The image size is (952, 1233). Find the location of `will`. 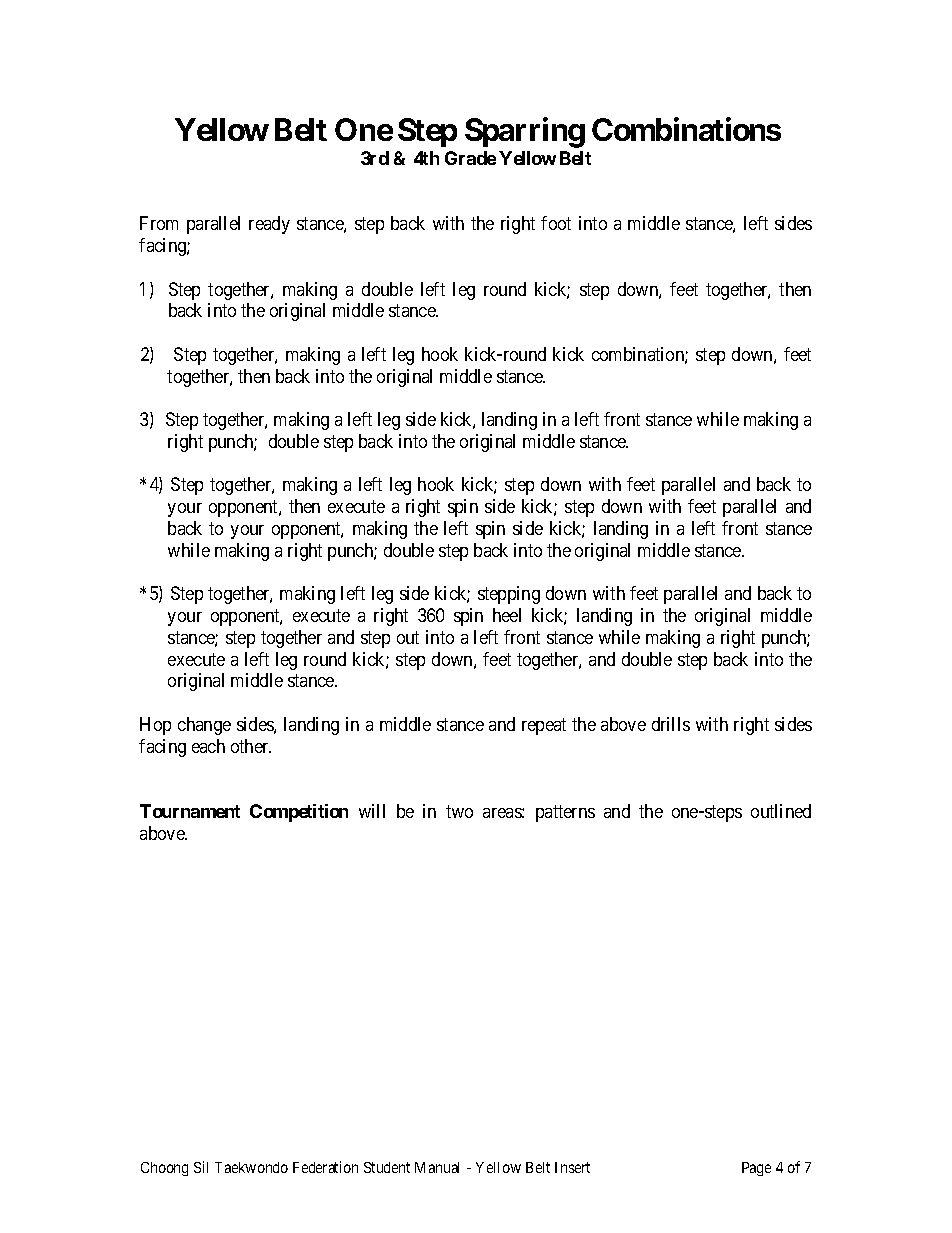

will is located at coordinates (372, 811).
